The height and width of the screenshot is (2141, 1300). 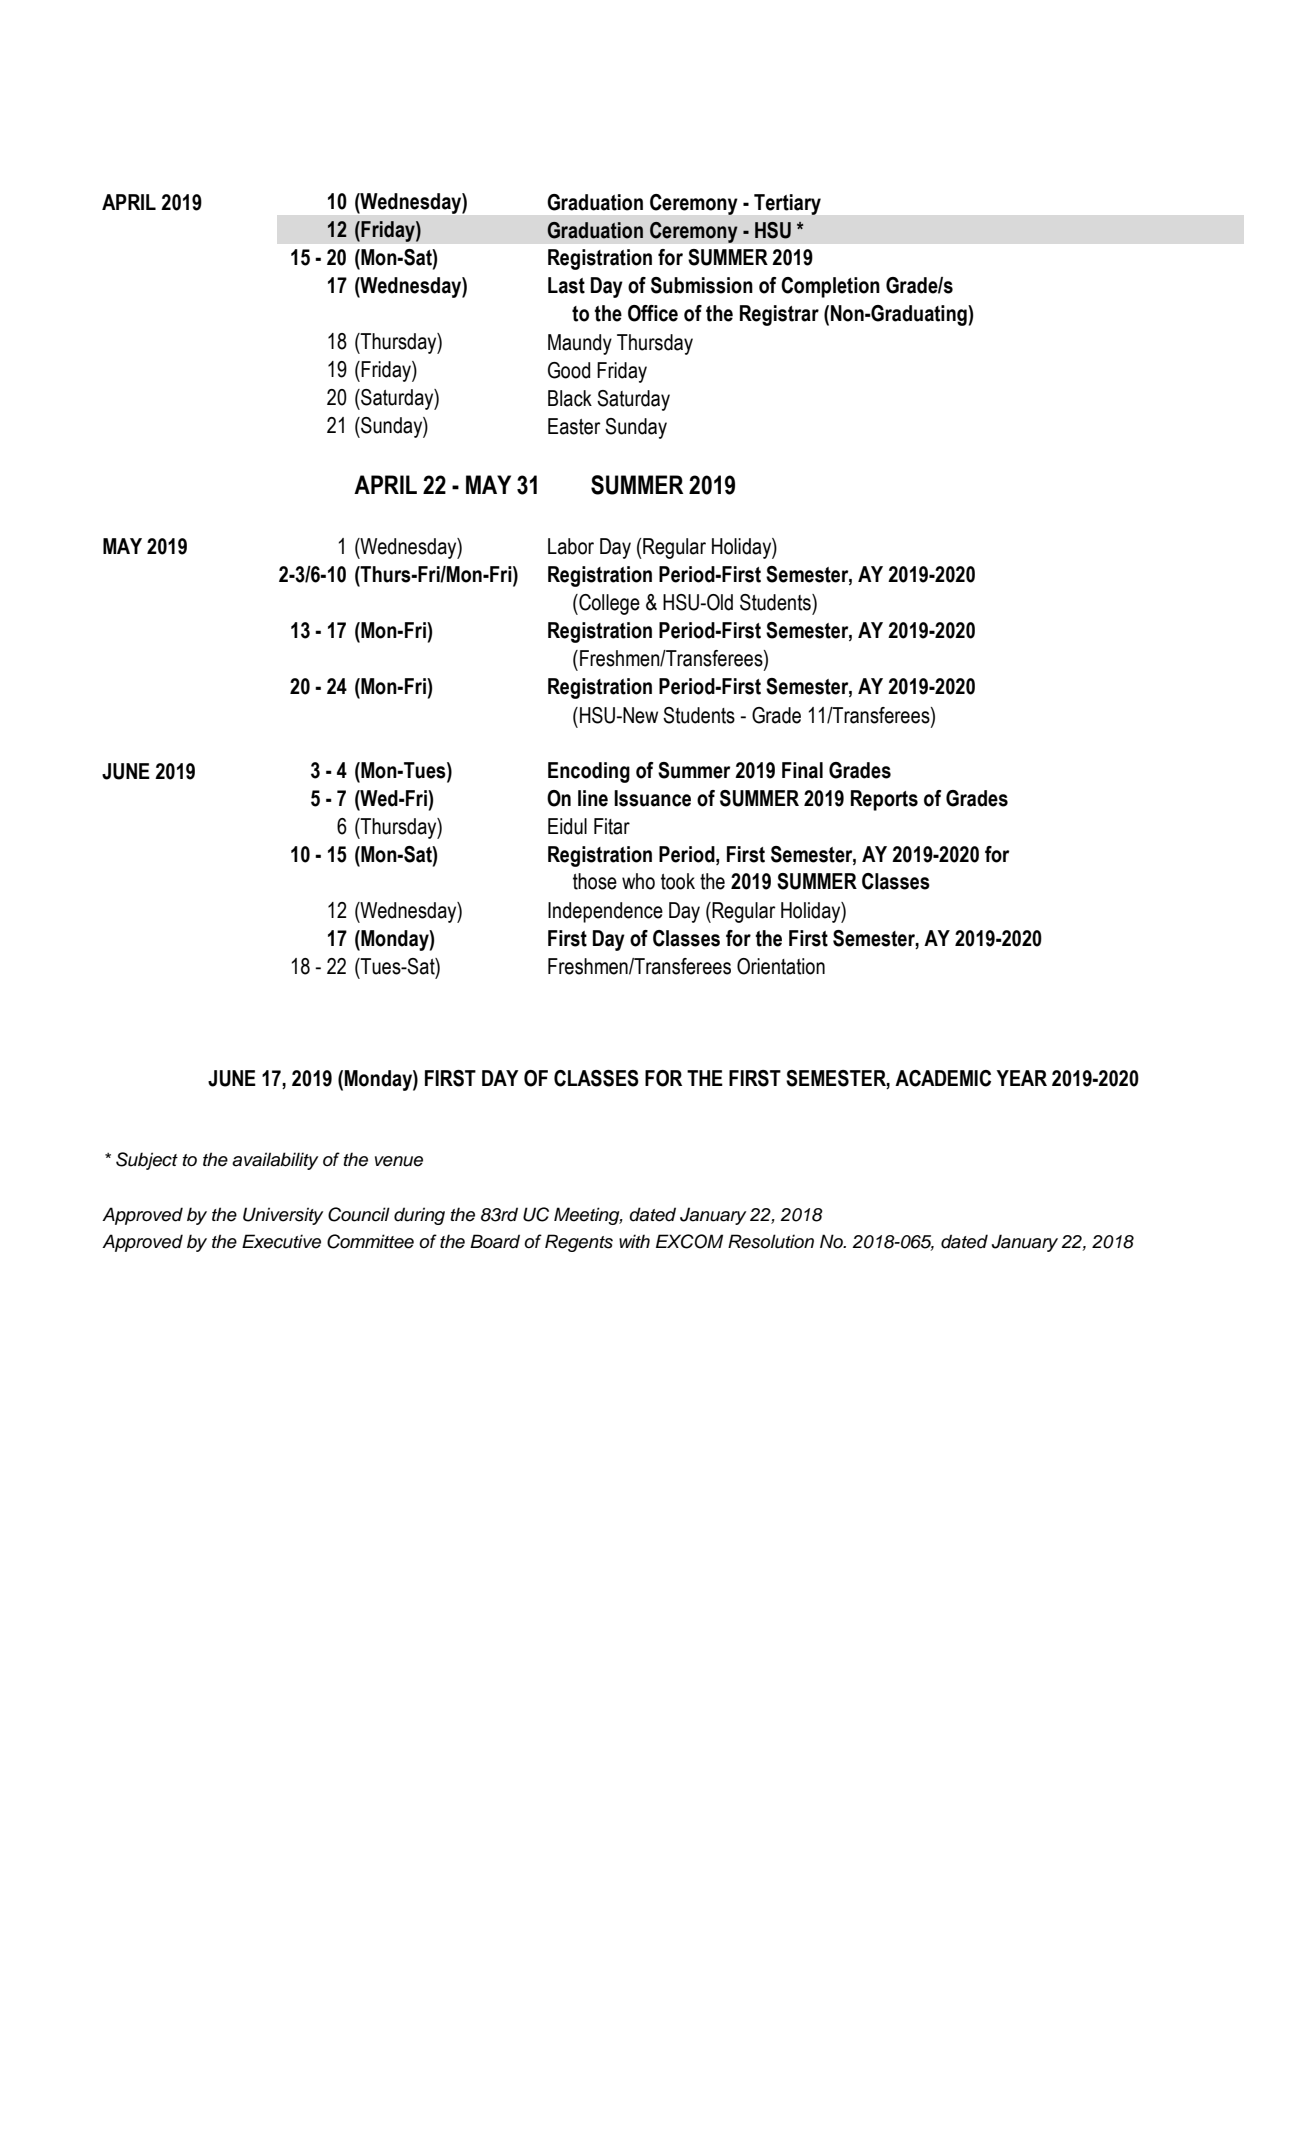 I want to click on line, so click(x=593, y=798).
